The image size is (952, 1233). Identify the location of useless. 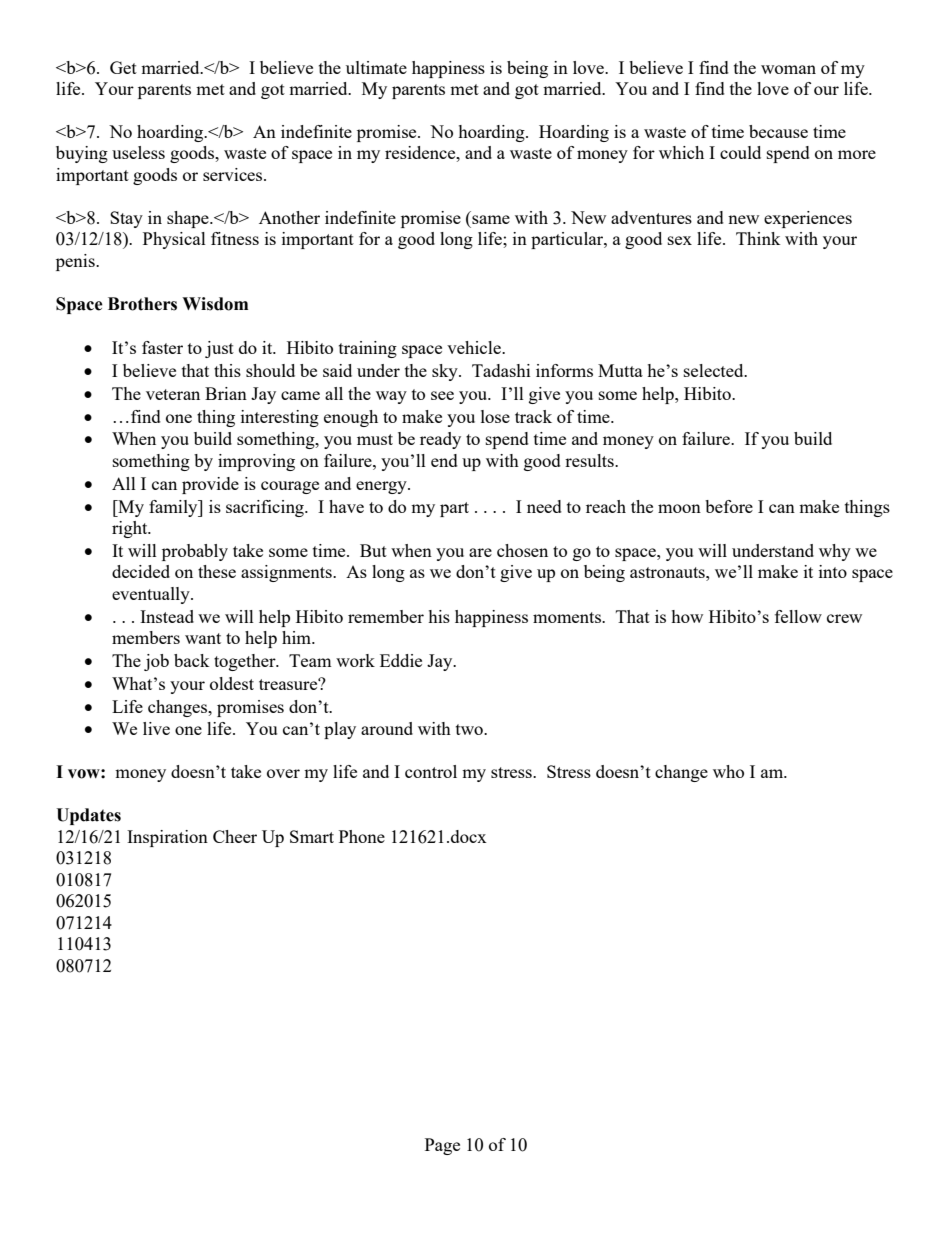
(138, 152).
